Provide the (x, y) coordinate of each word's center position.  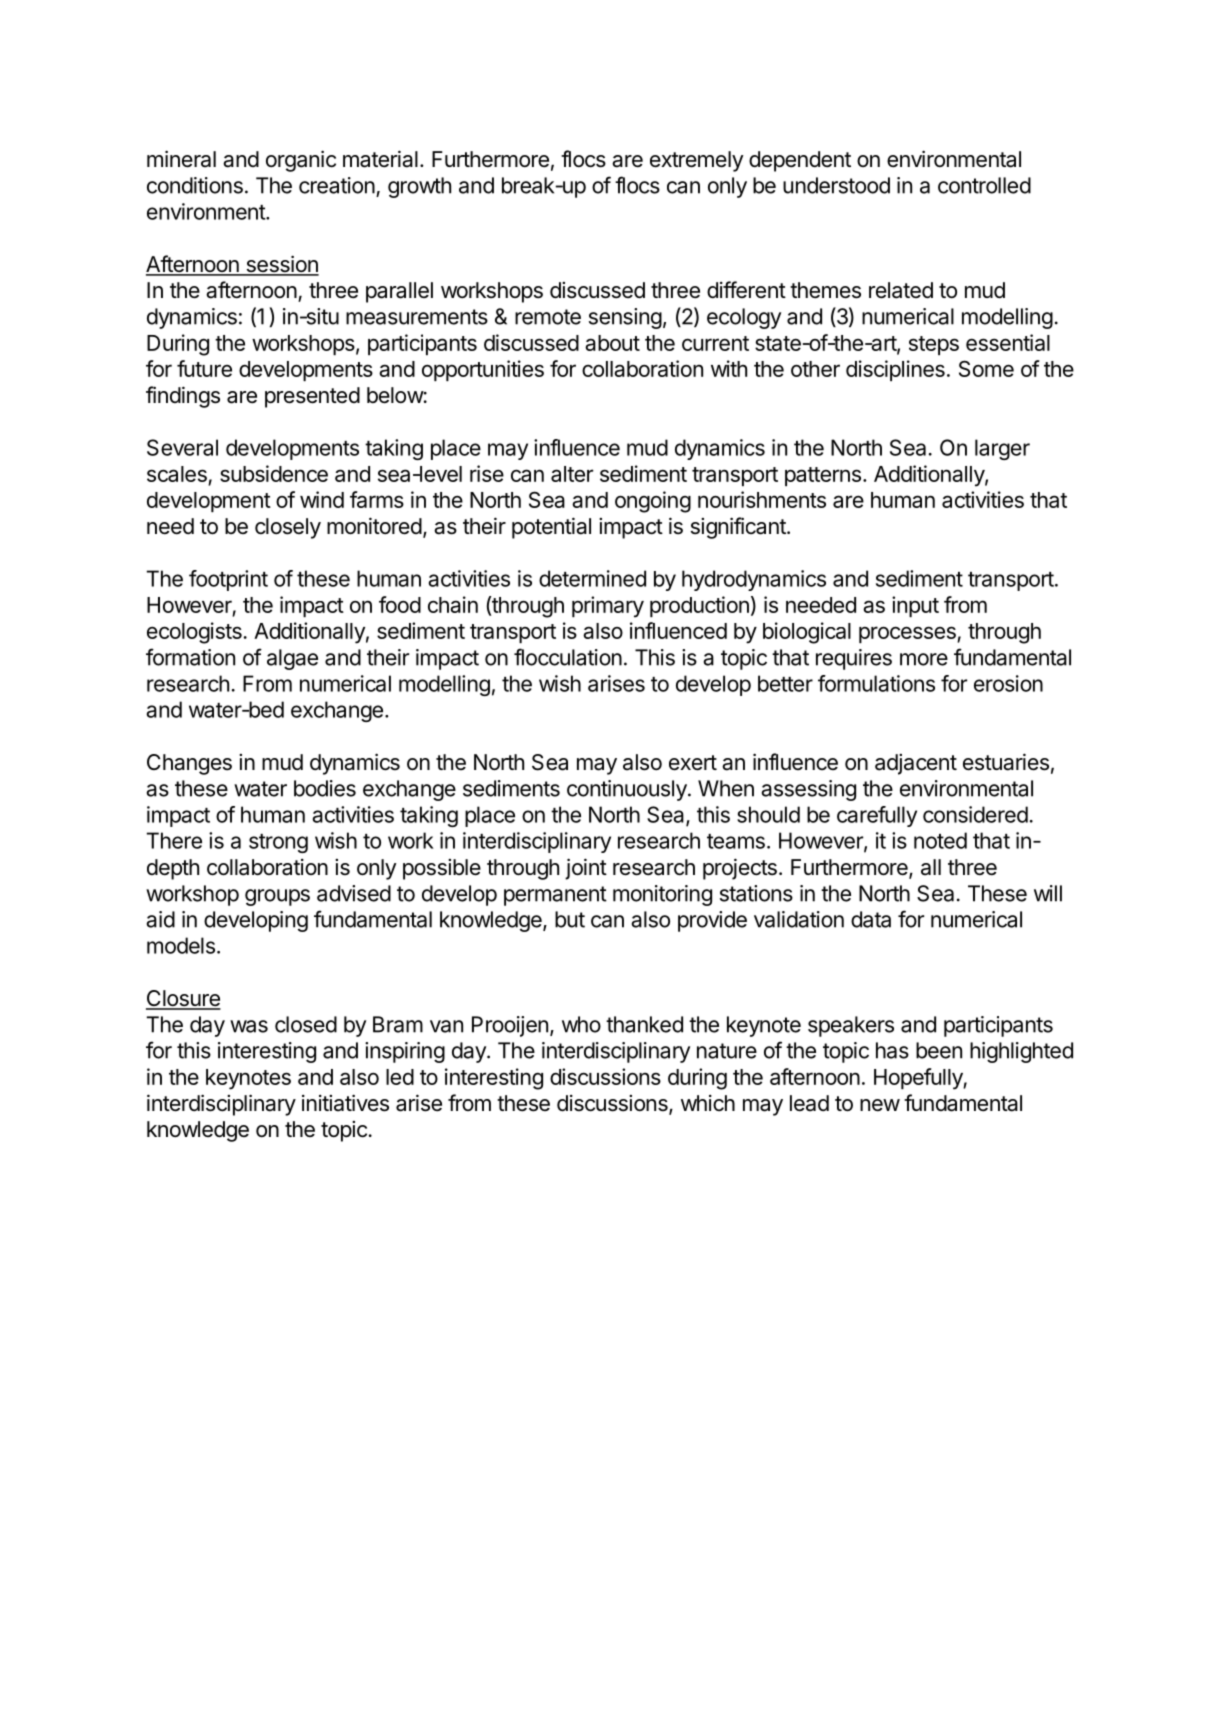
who (581, 1024)
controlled (984, 185)
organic (301, 161)
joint (586, 869)
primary (608, 607)
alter (572, 474)
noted (940, 840)
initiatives (345, 1103)
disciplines (895, 370)
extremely (697, 161)
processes (908, 634)
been (939, 1050)
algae (292, 659)
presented (312, 397)
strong (278, 843)
